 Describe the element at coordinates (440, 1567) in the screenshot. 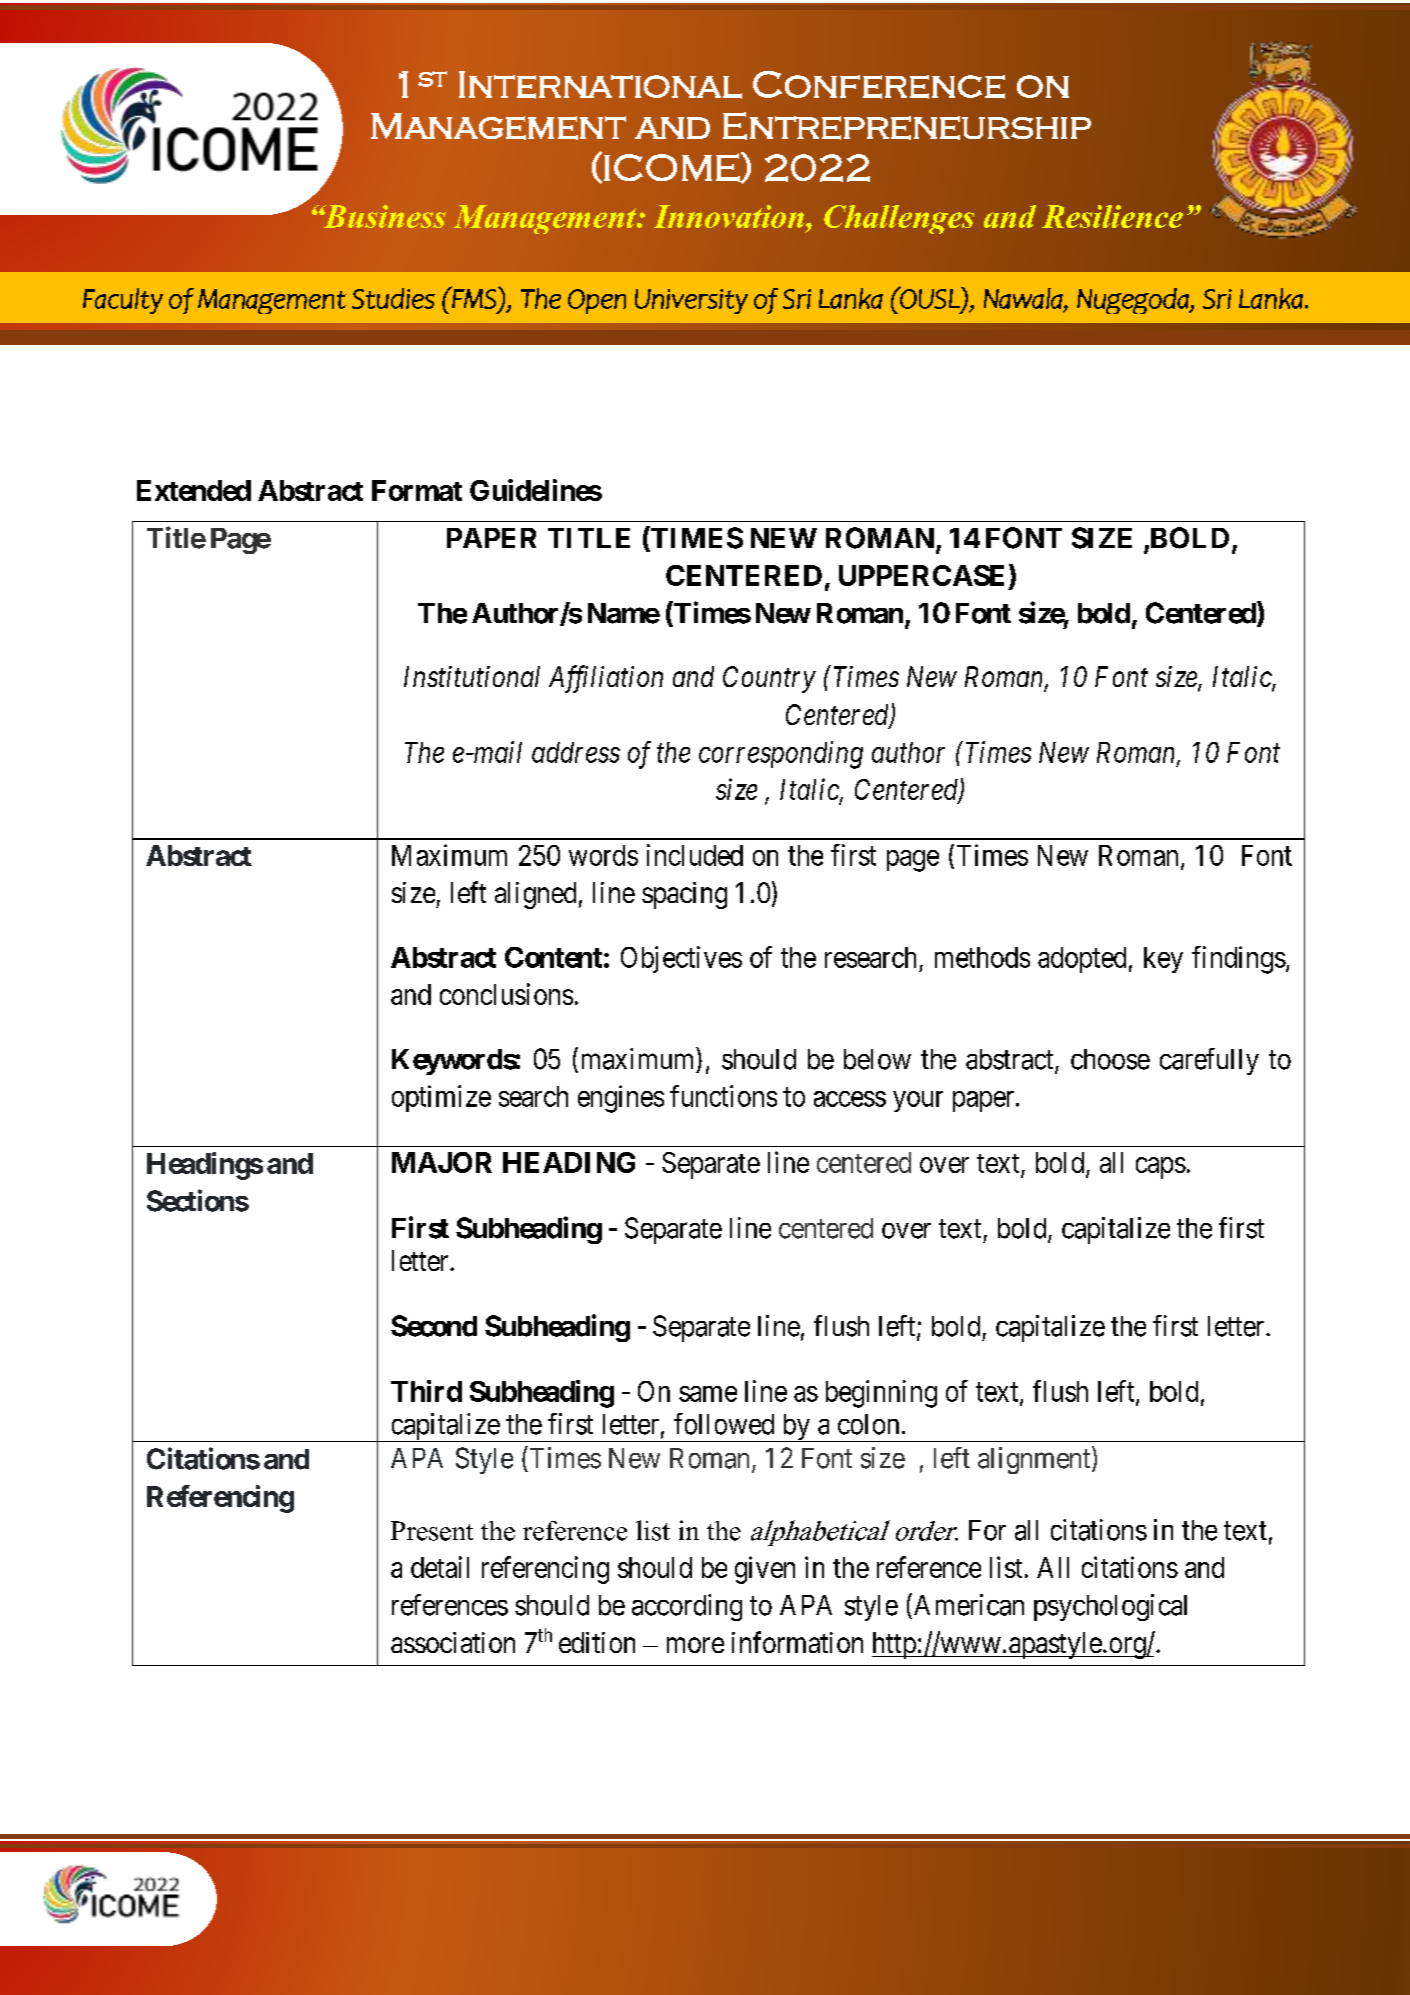

I see `detail` at that location.
